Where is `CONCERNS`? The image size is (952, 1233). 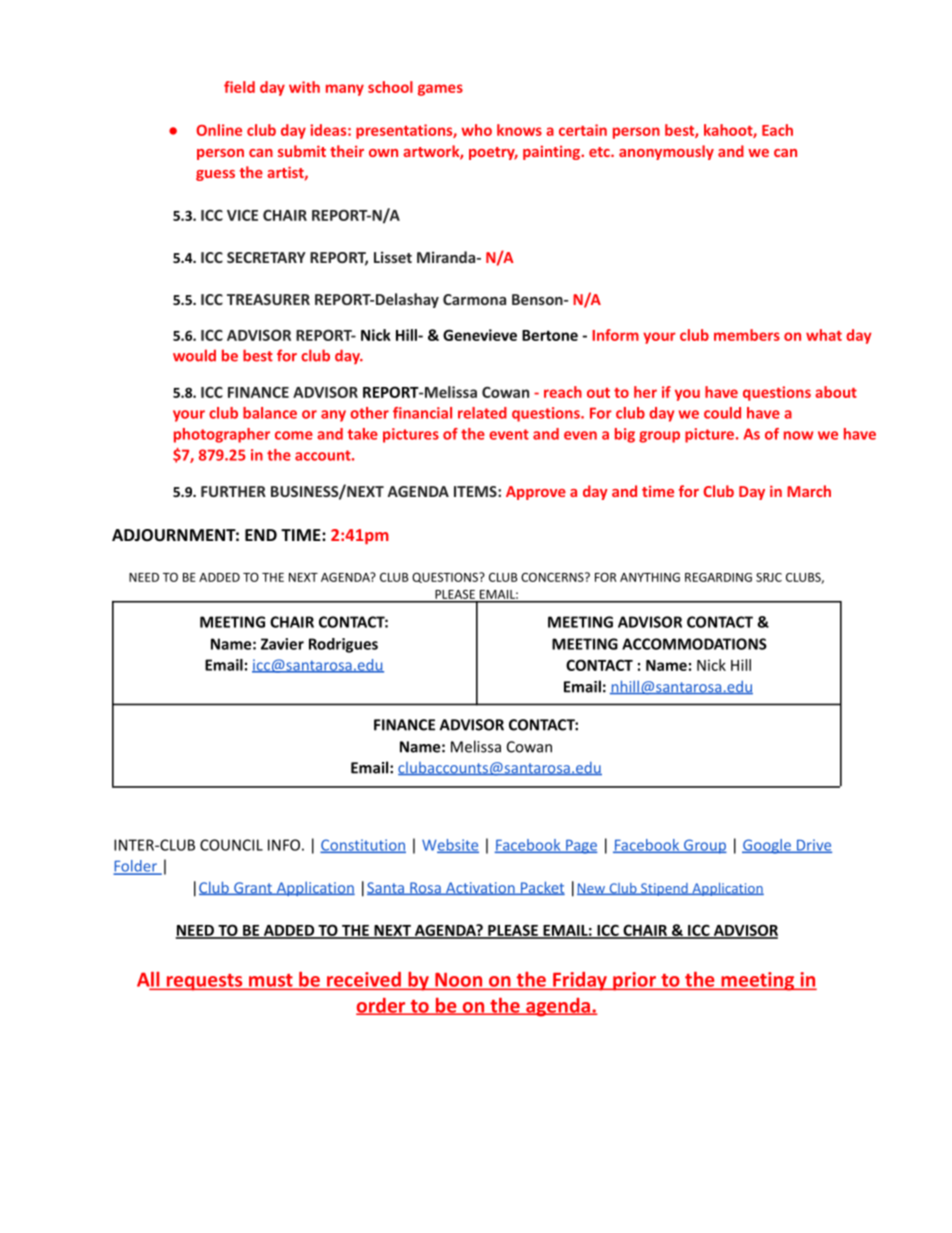 CONCERNS is located at coordinates (553, 577).
